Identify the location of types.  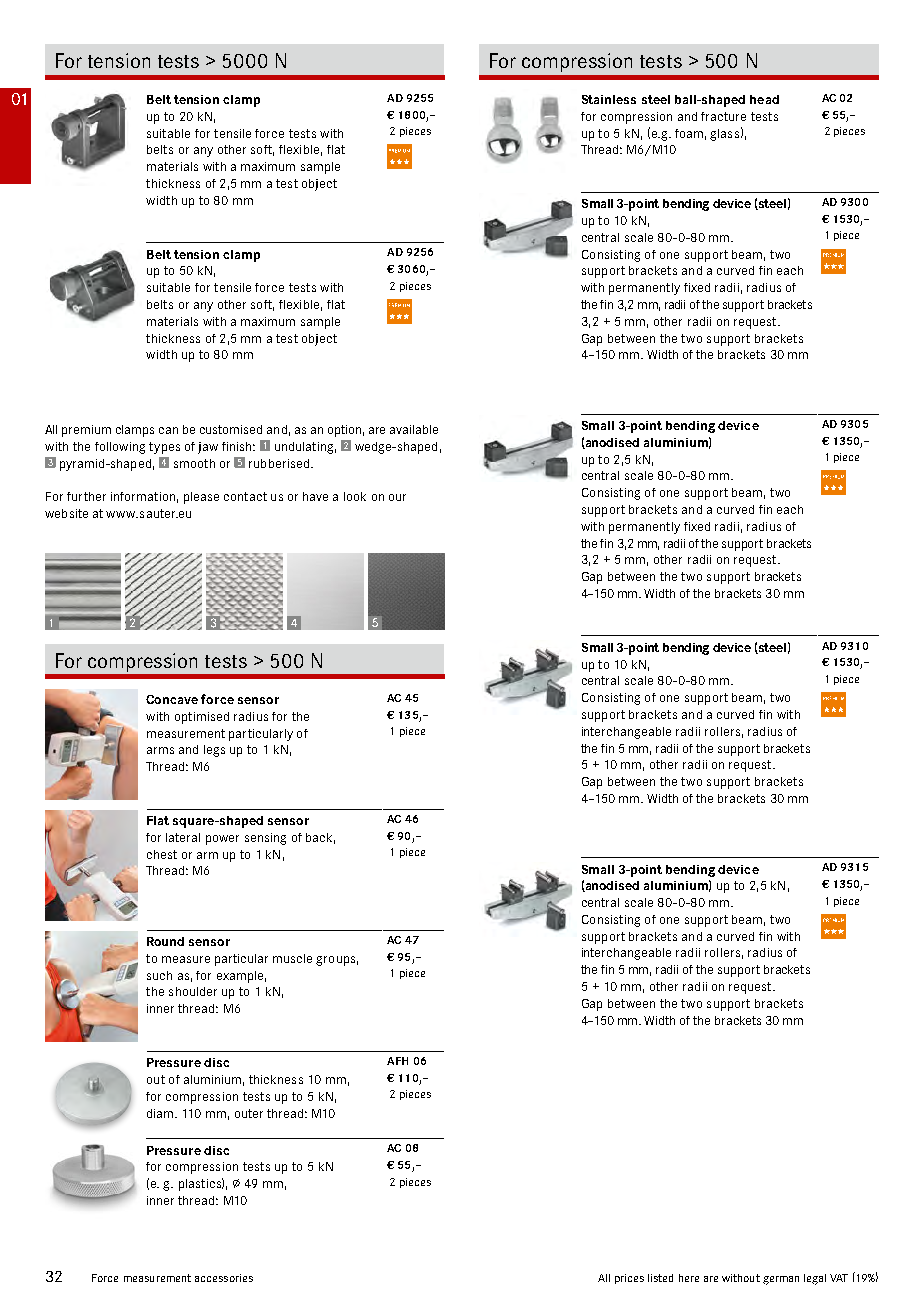
(164, 448).
